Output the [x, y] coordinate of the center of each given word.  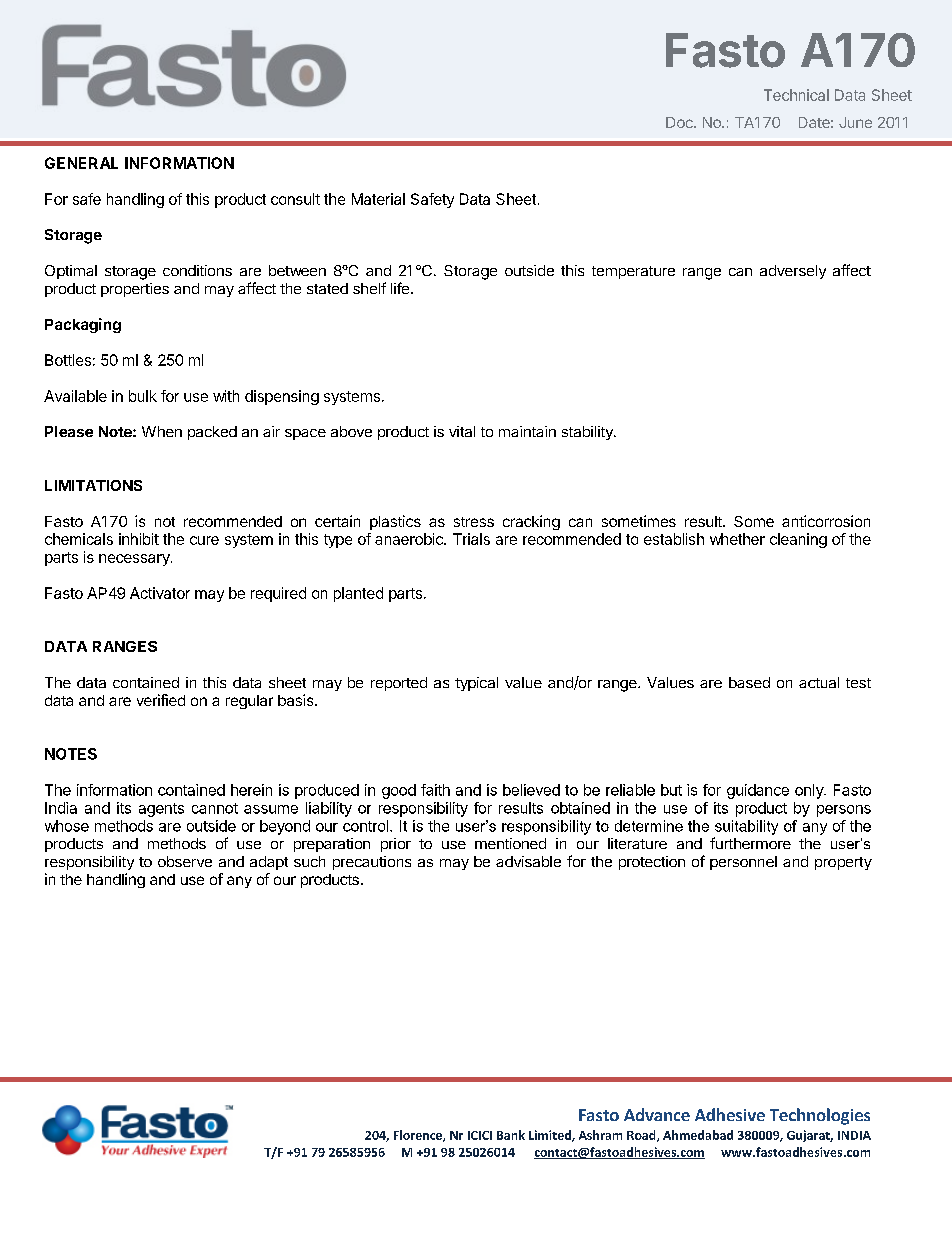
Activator [160, 593]
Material [378, 199]
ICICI [480, 1135]
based [749, 682]
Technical [796, 95]
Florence [419, 1136]
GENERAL [81, 163]
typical [476, 684]
